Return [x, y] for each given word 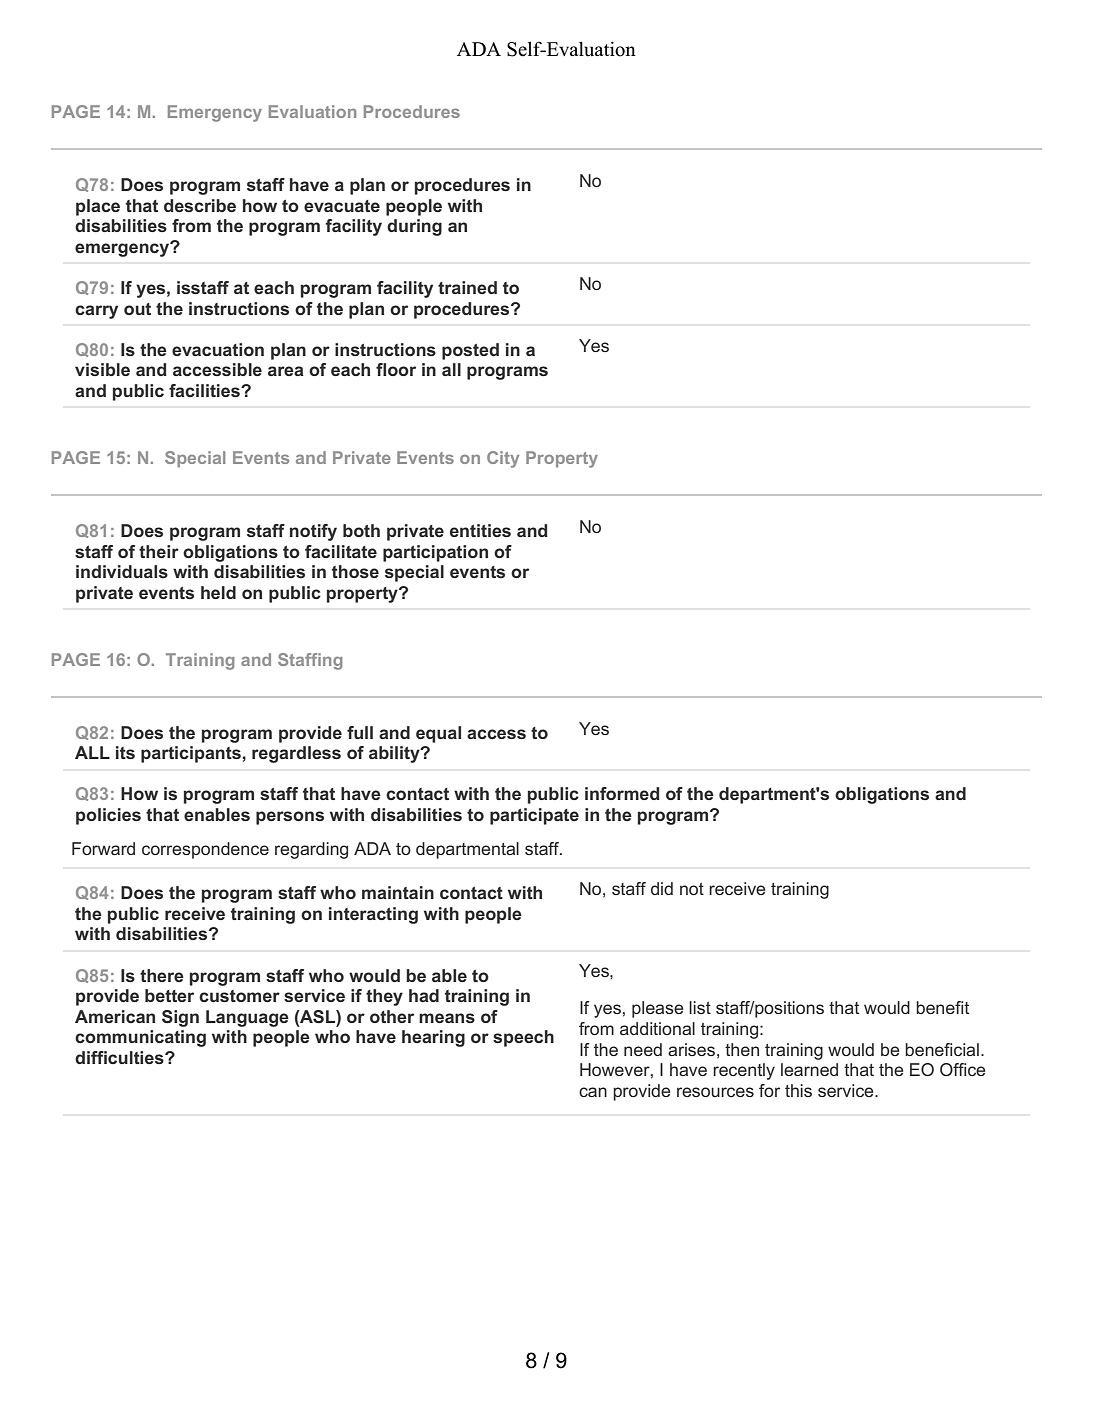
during [414, 227]
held [218, 592]
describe [200, 205]
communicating [140, 1038]
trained [467, 287]
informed [622, 793]
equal [438, 734]
